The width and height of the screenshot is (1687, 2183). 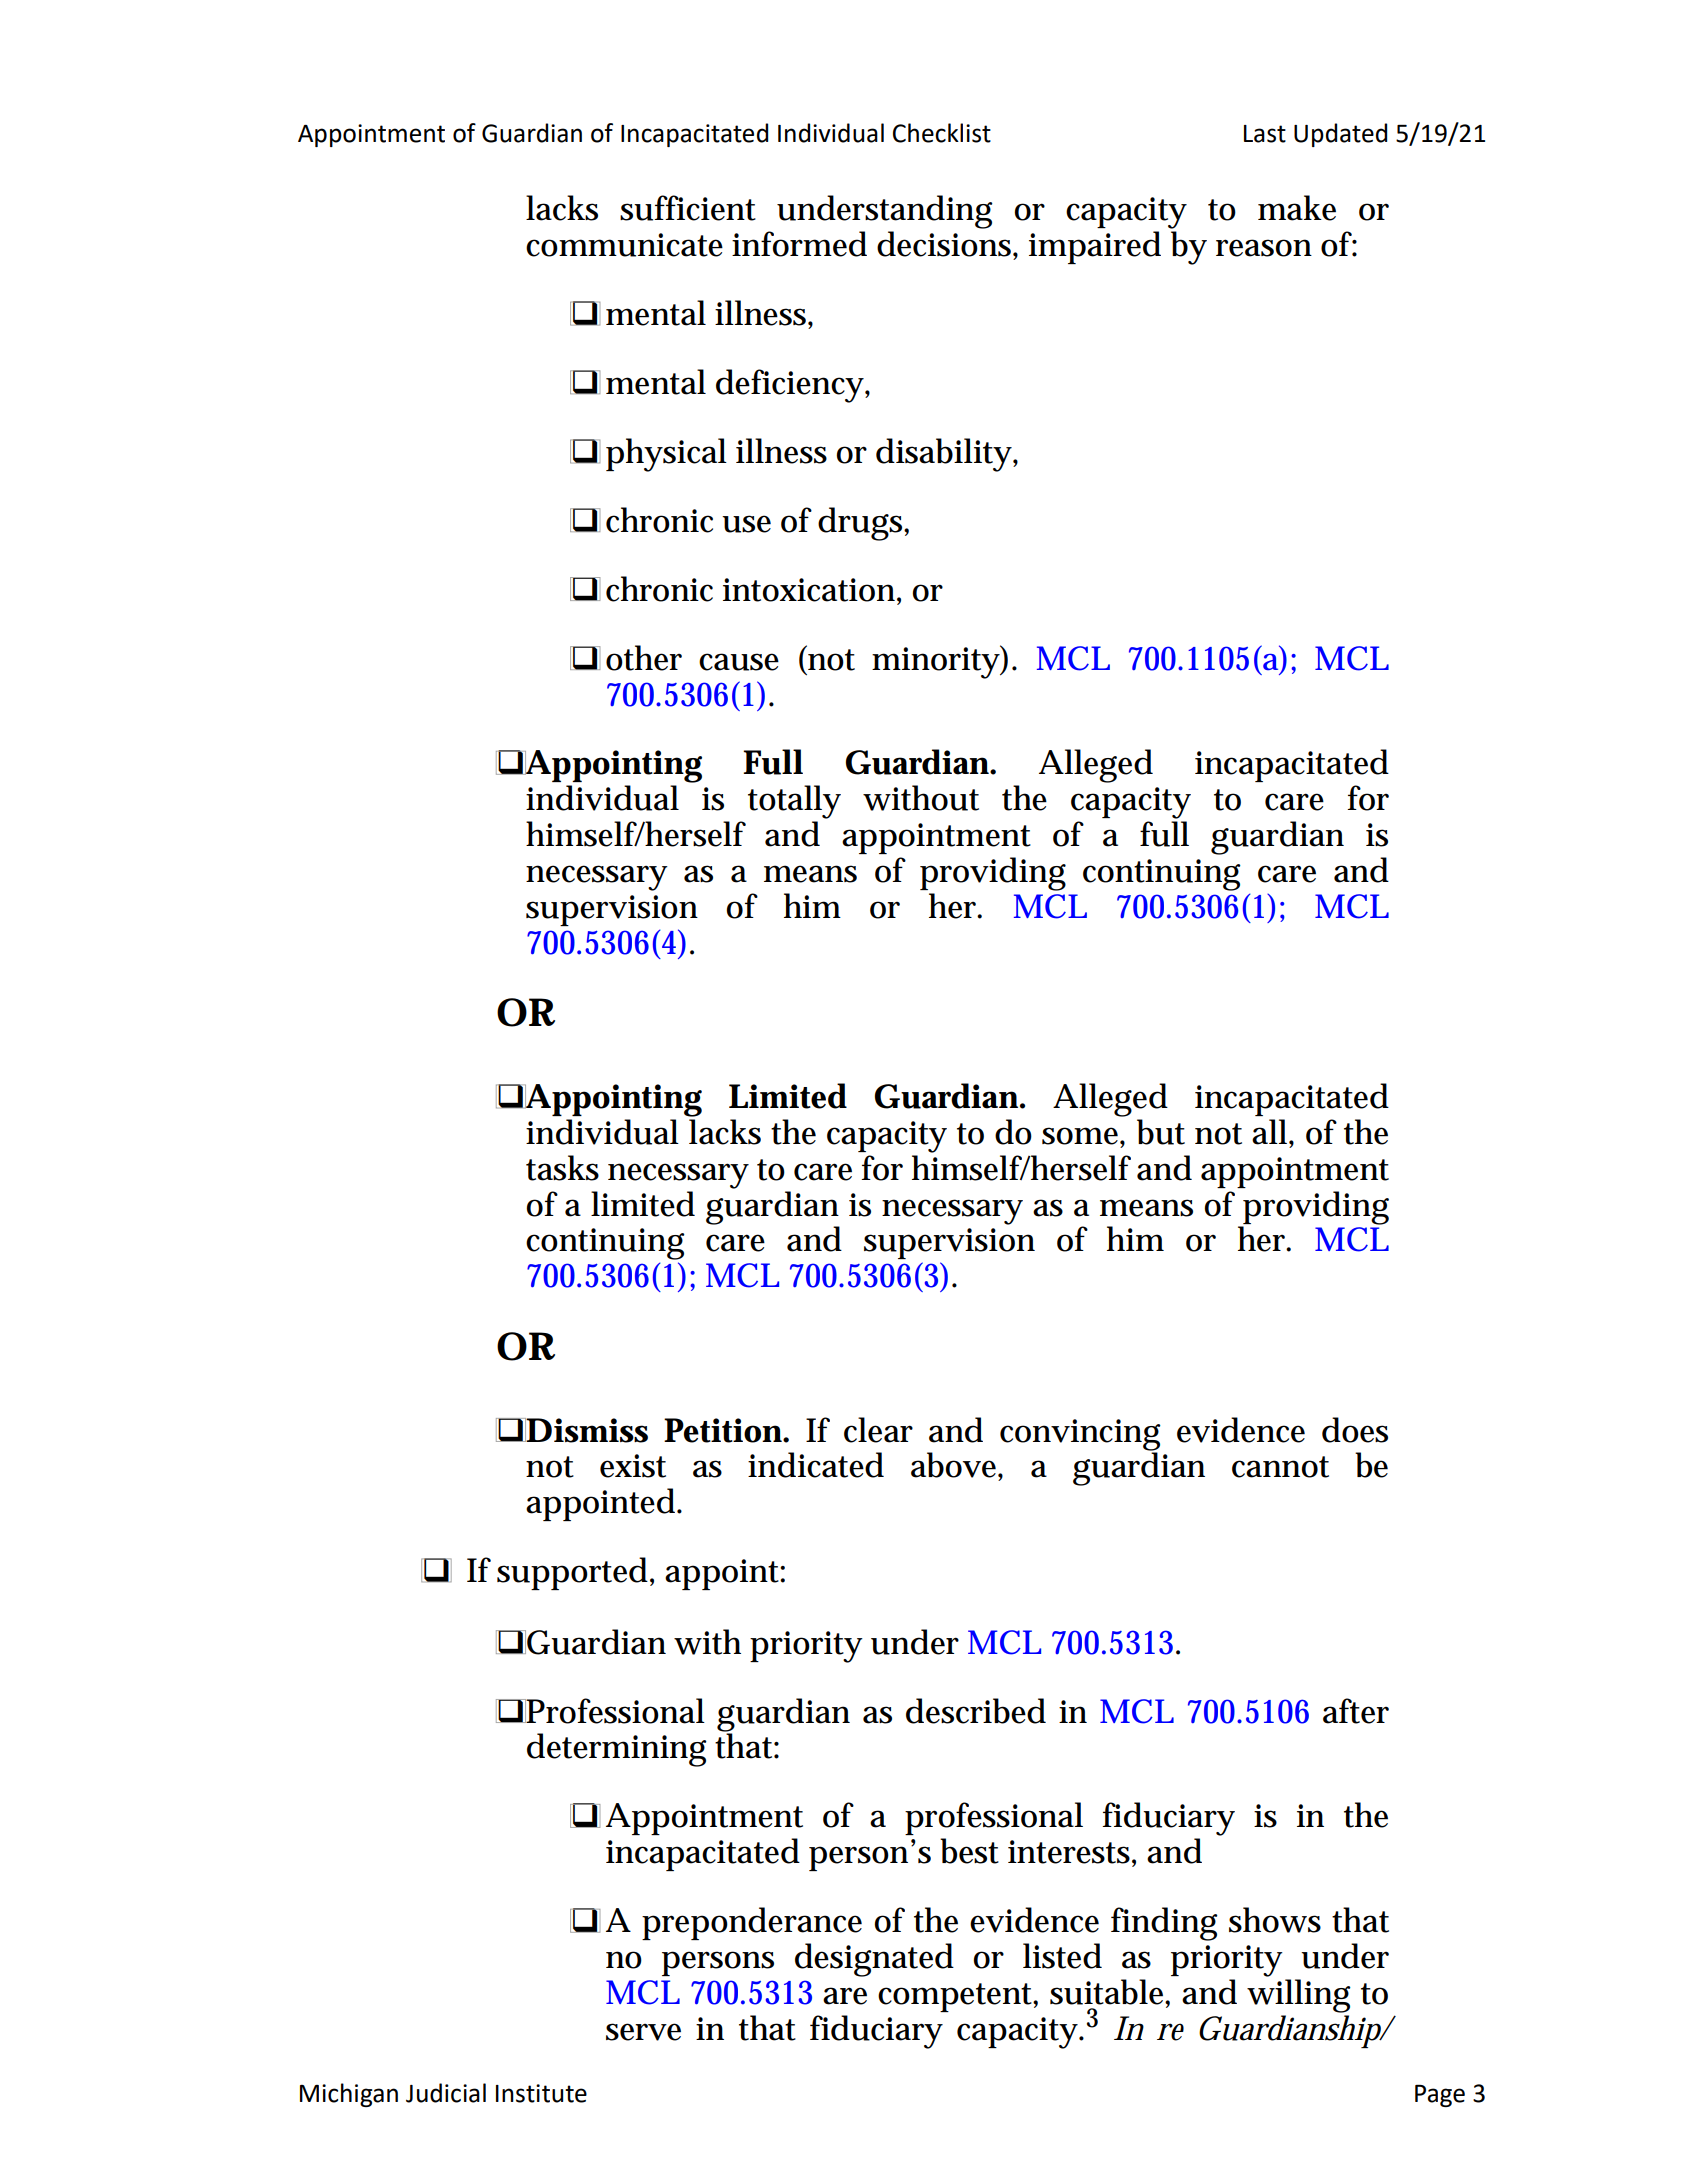 What do you see at coordinates (1355, 1430) in the screenshot?
I see `does` at bounding box center [1355, 1430].
